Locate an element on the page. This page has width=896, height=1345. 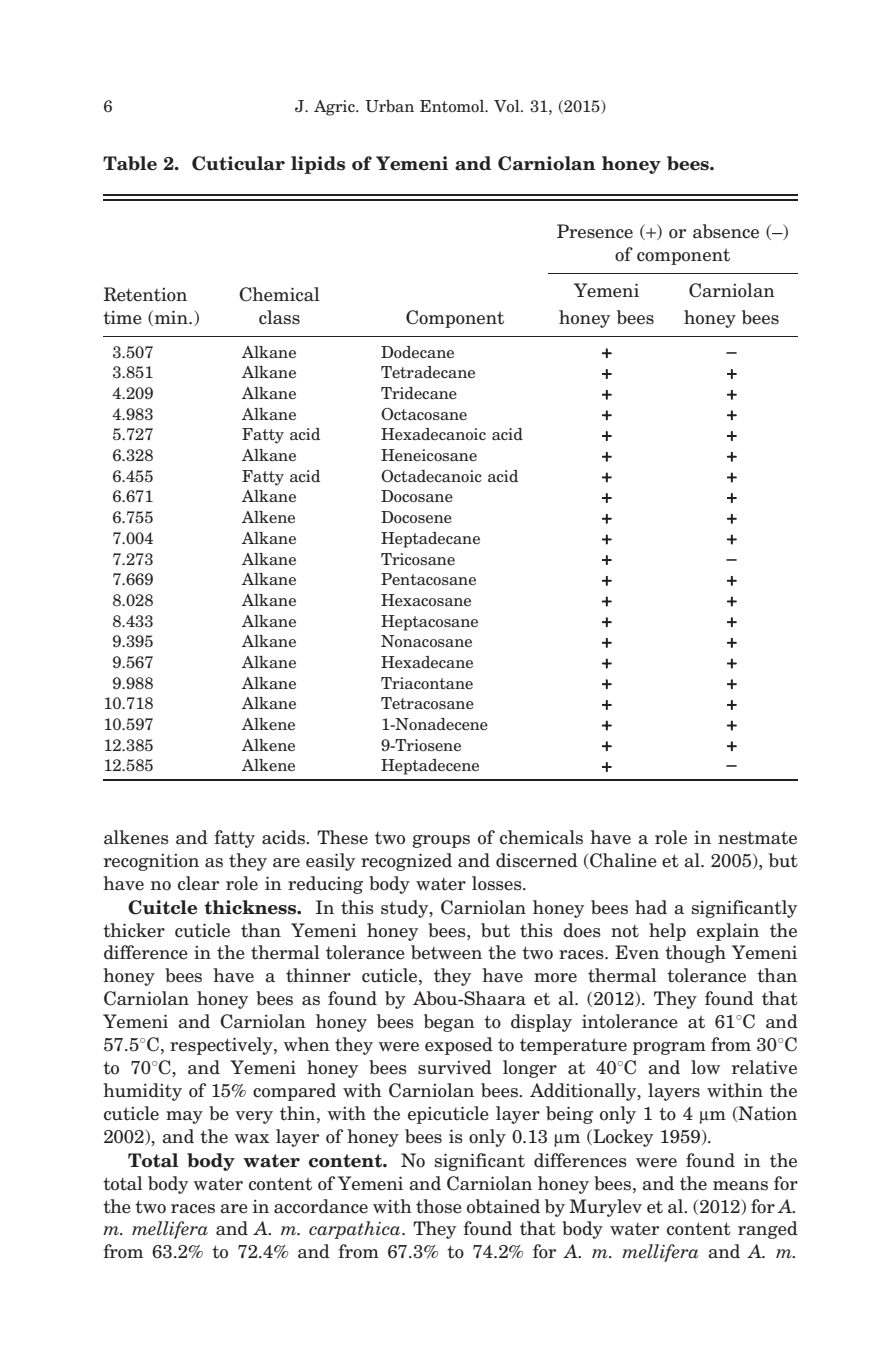
class is located at coordinates (279, 317).
